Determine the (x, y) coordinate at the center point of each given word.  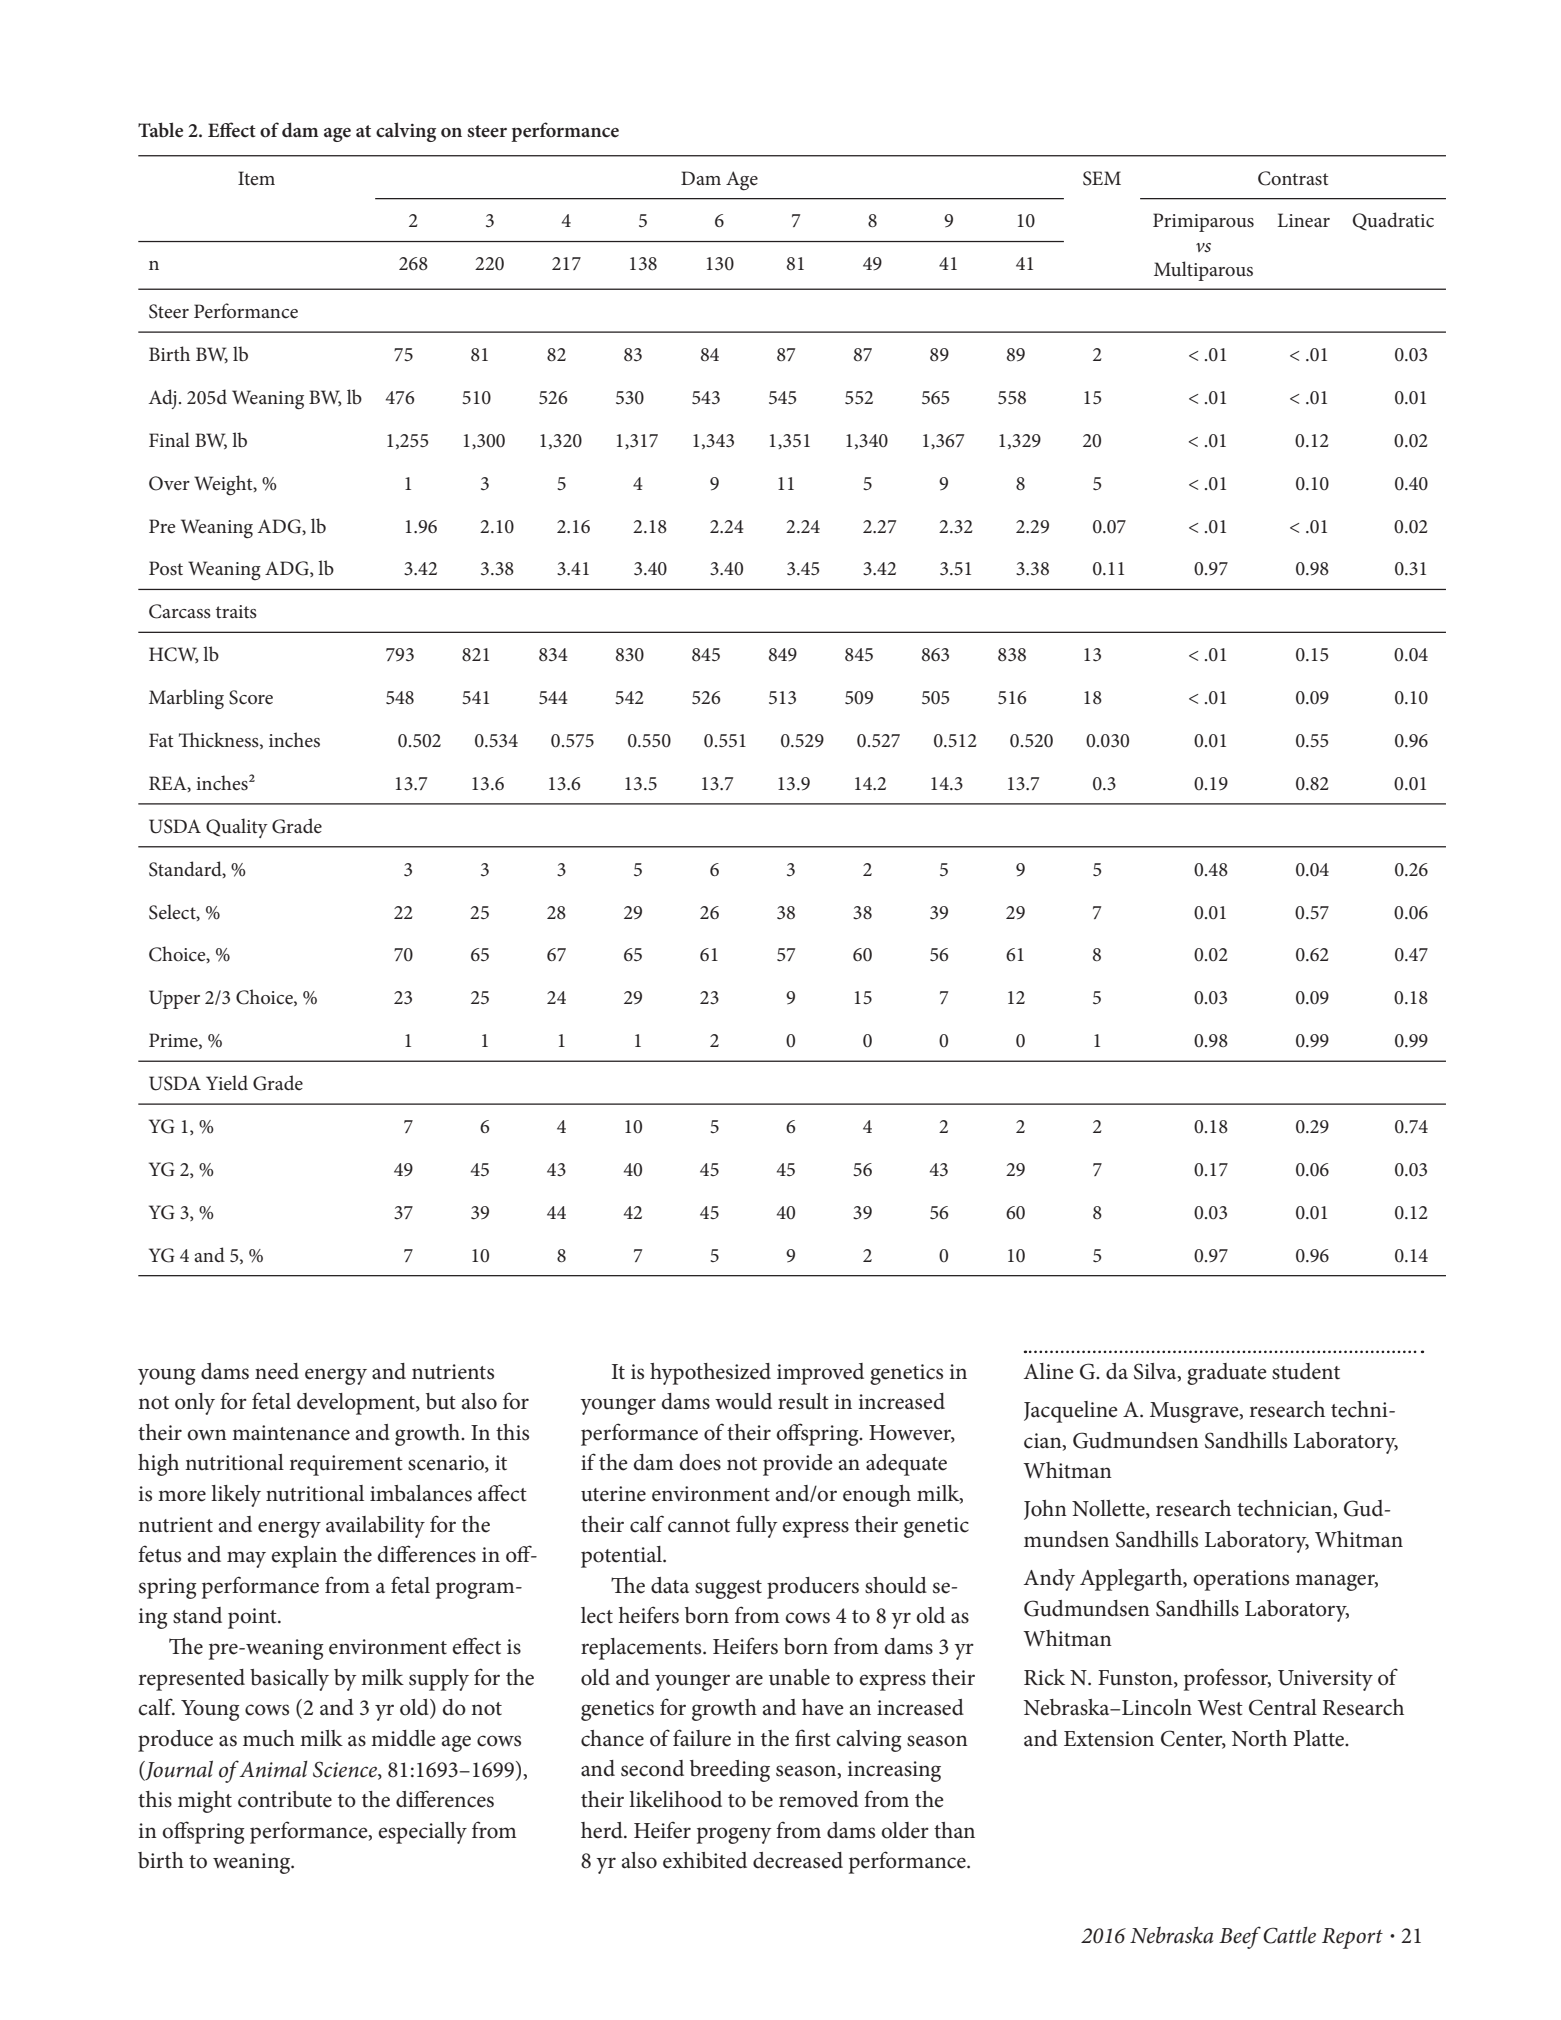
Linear (1304, 220)
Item (256, 178)
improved (820, 1374)
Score (251, 697)
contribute (285, 1799)
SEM (1102, 178)
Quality (237, 828)
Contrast (1293, 178)
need (277, 1371)
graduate (1226, 1374)
